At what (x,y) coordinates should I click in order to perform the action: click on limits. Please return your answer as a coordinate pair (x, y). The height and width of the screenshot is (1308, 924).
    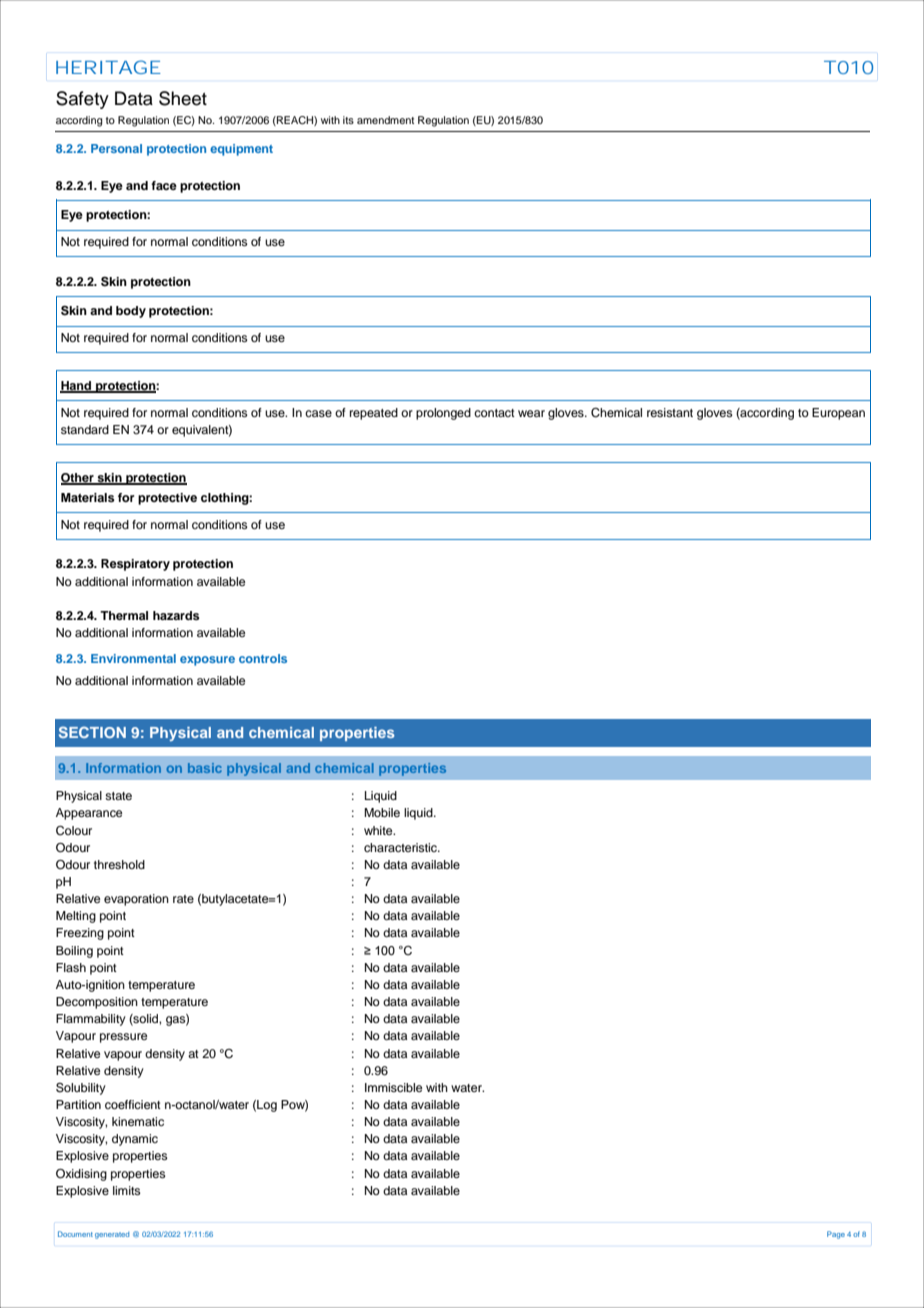
    Looking at the image, I should click on (127, 1190).
